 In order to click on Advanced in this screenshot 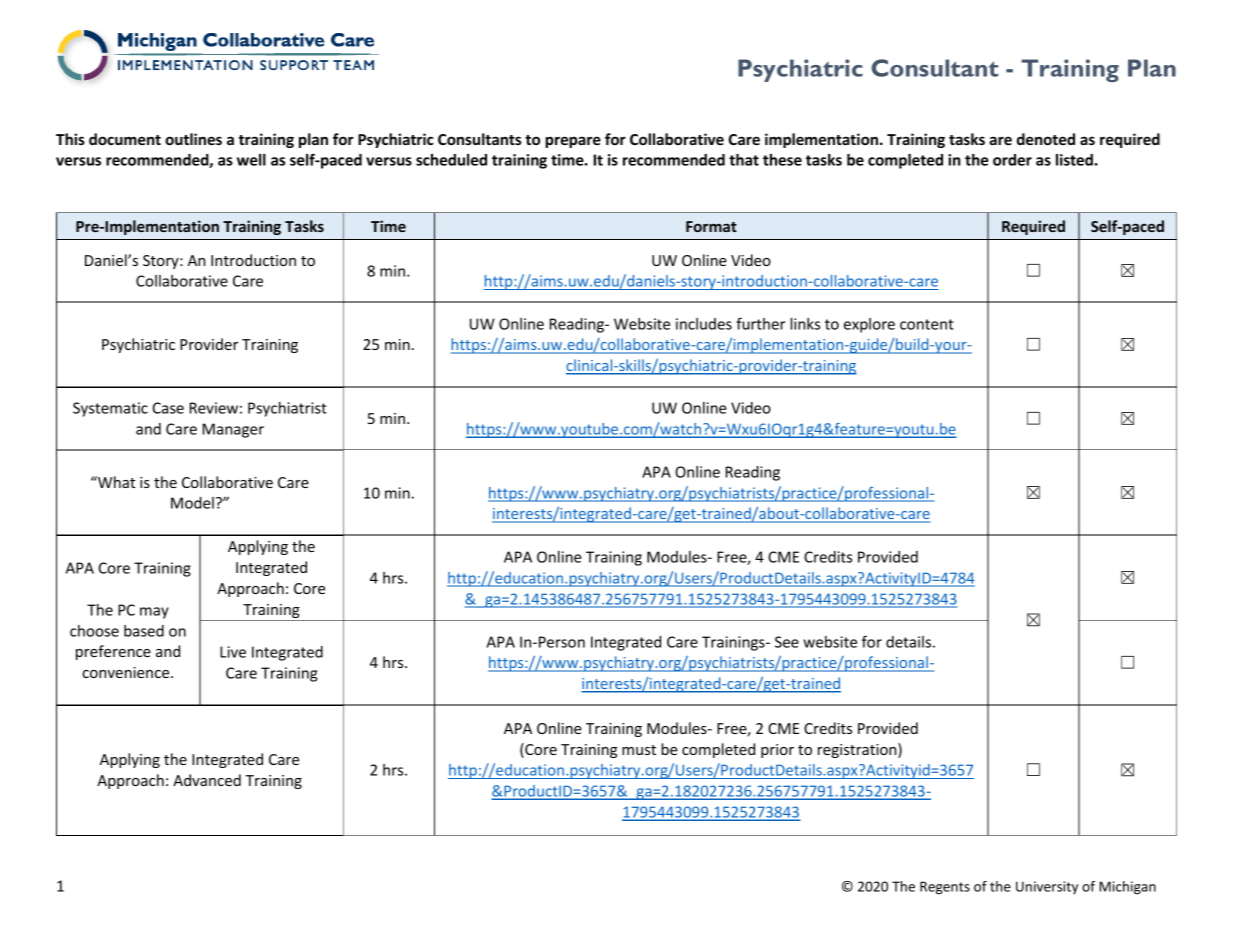, I will do `click(207, 780)`.
